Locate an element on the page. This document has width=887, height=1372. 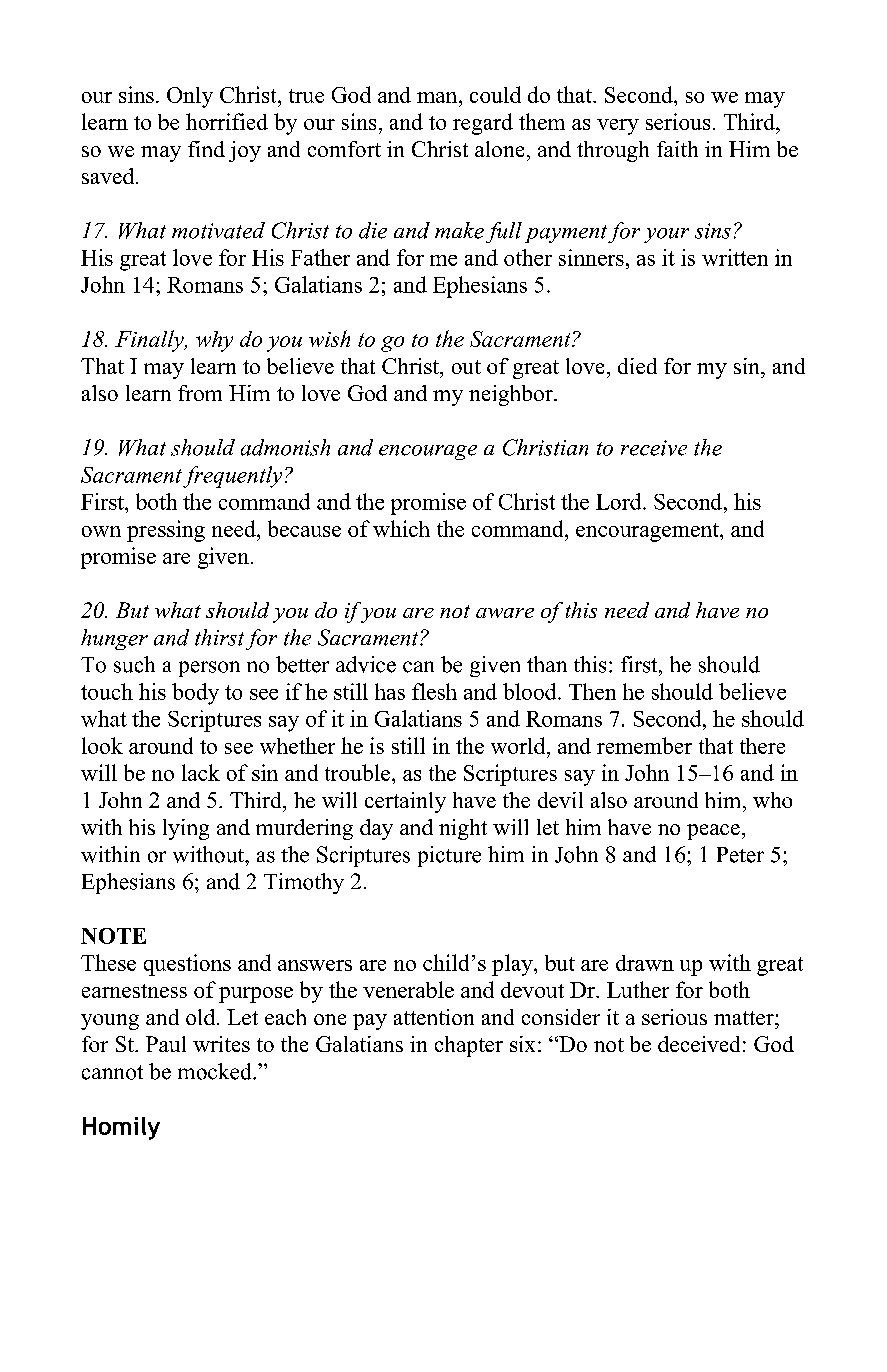
lying is located at coordinates (186, 829).
